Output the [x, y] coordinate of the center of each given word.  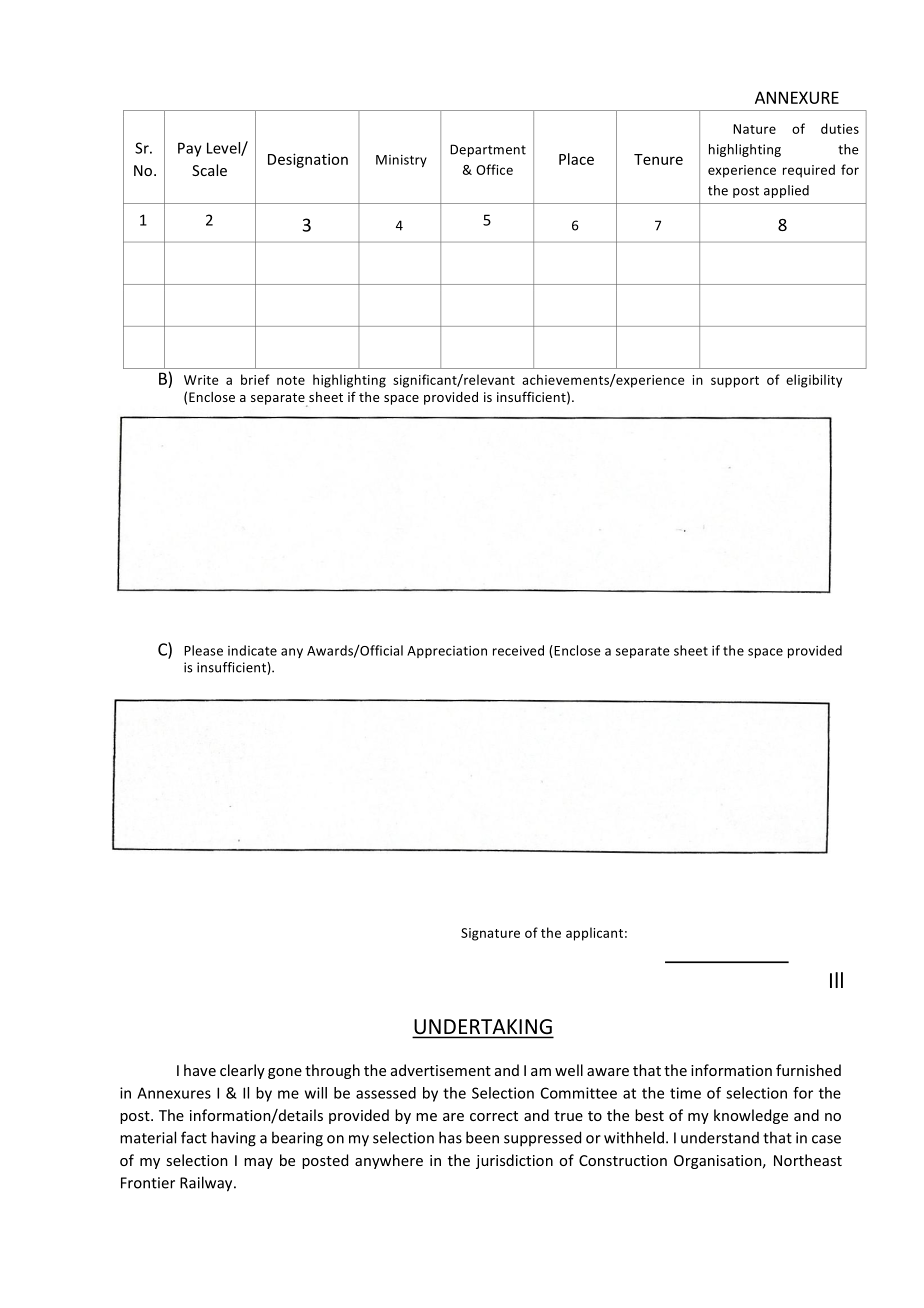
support [735, 382]
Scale [209, 170]
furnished [808, 1070]
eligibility [814, 381]
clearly [242, 1071]
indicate [252, 650]
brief [255, 379]
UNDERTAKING [483, 1028]
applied [786, 191]
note [291, 380]
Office [494, 169]
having [233, 1139]
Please [203, 650]
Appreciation [447, 652]
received [518, 650]
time [685, 1093]
